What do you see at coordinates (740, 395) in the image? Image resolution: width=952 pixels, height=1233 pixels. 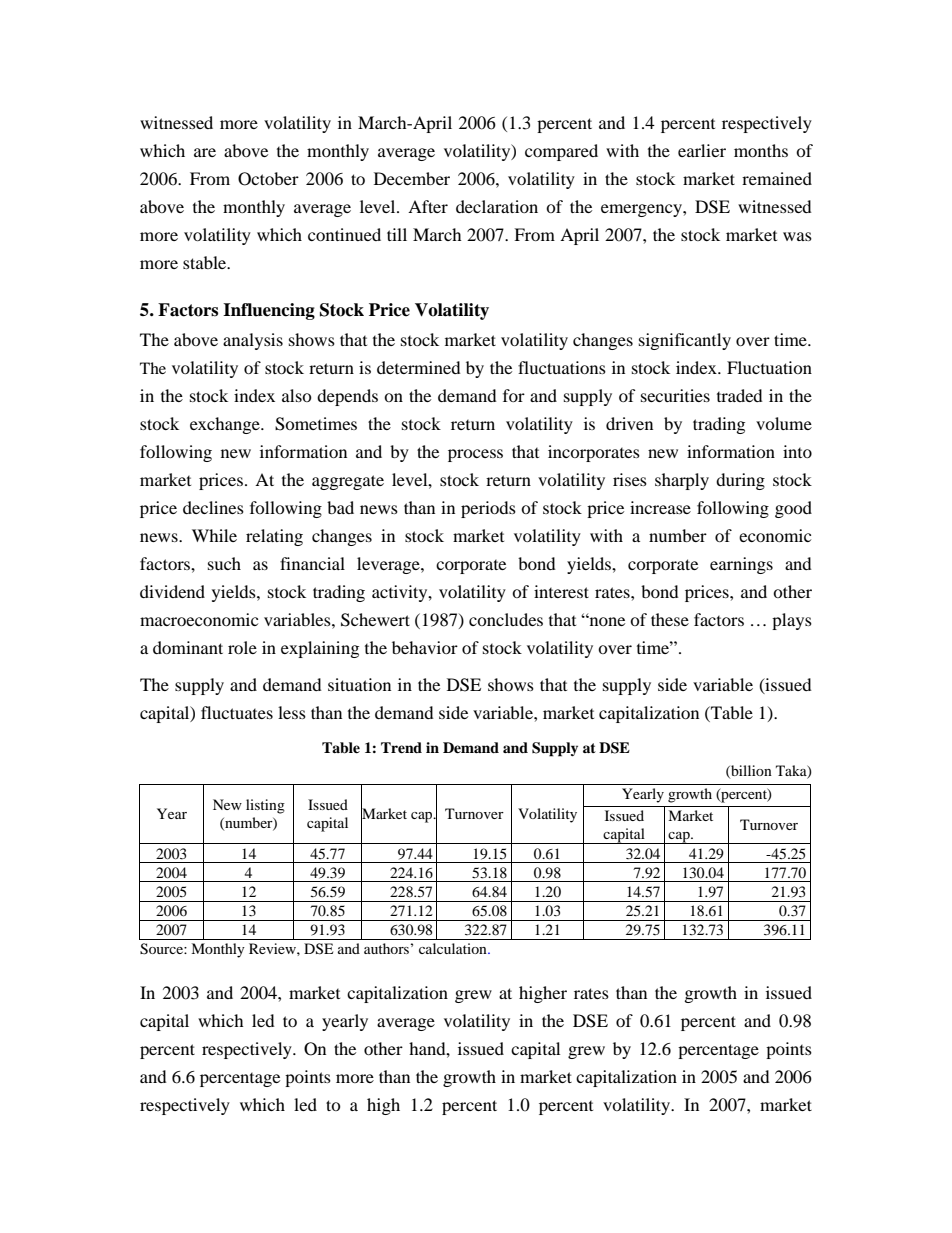 I see `traded` at bounding box center [740, 395].
